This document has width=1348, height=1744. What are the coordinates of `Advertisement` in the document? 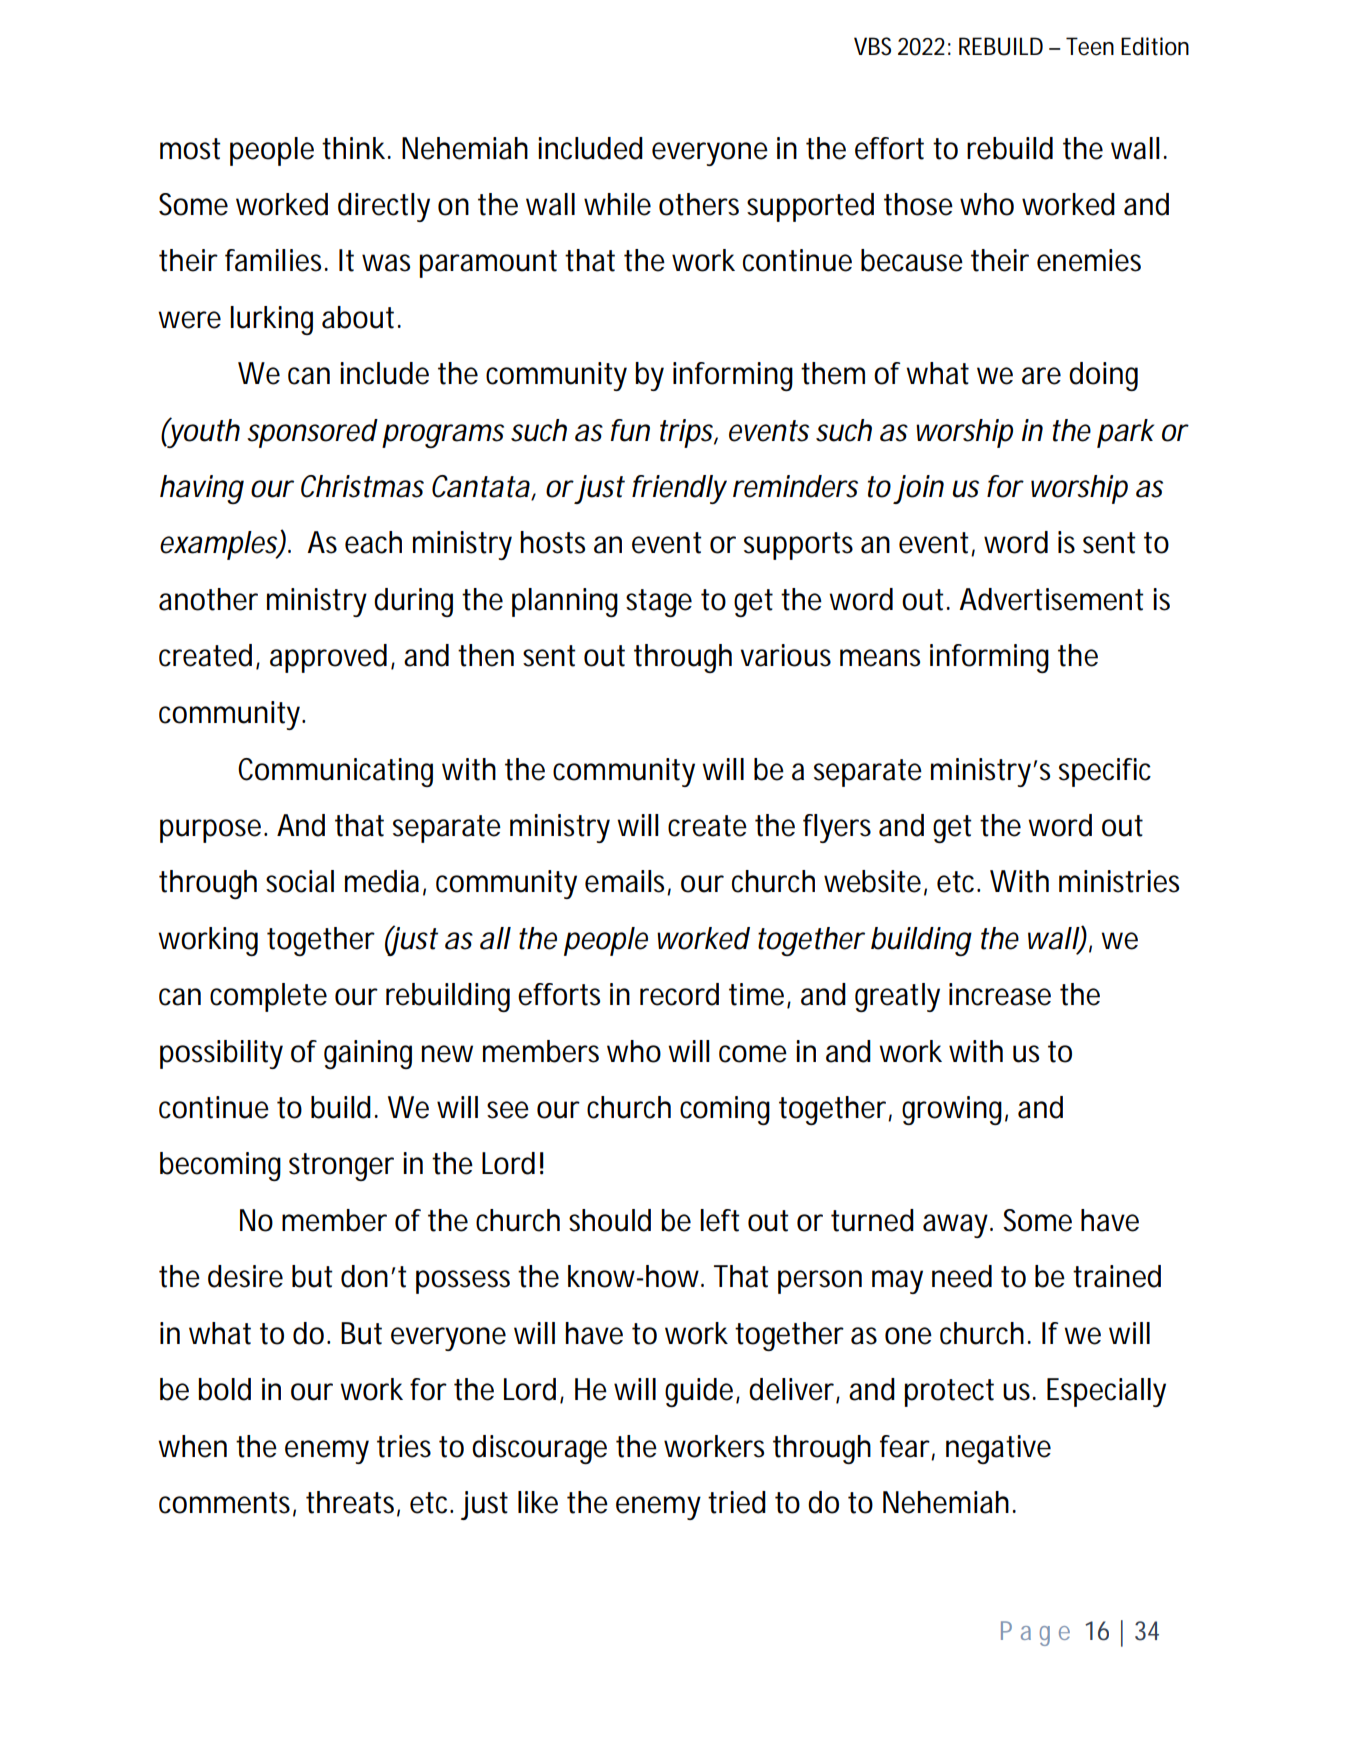 It's located at (1051, 599).
